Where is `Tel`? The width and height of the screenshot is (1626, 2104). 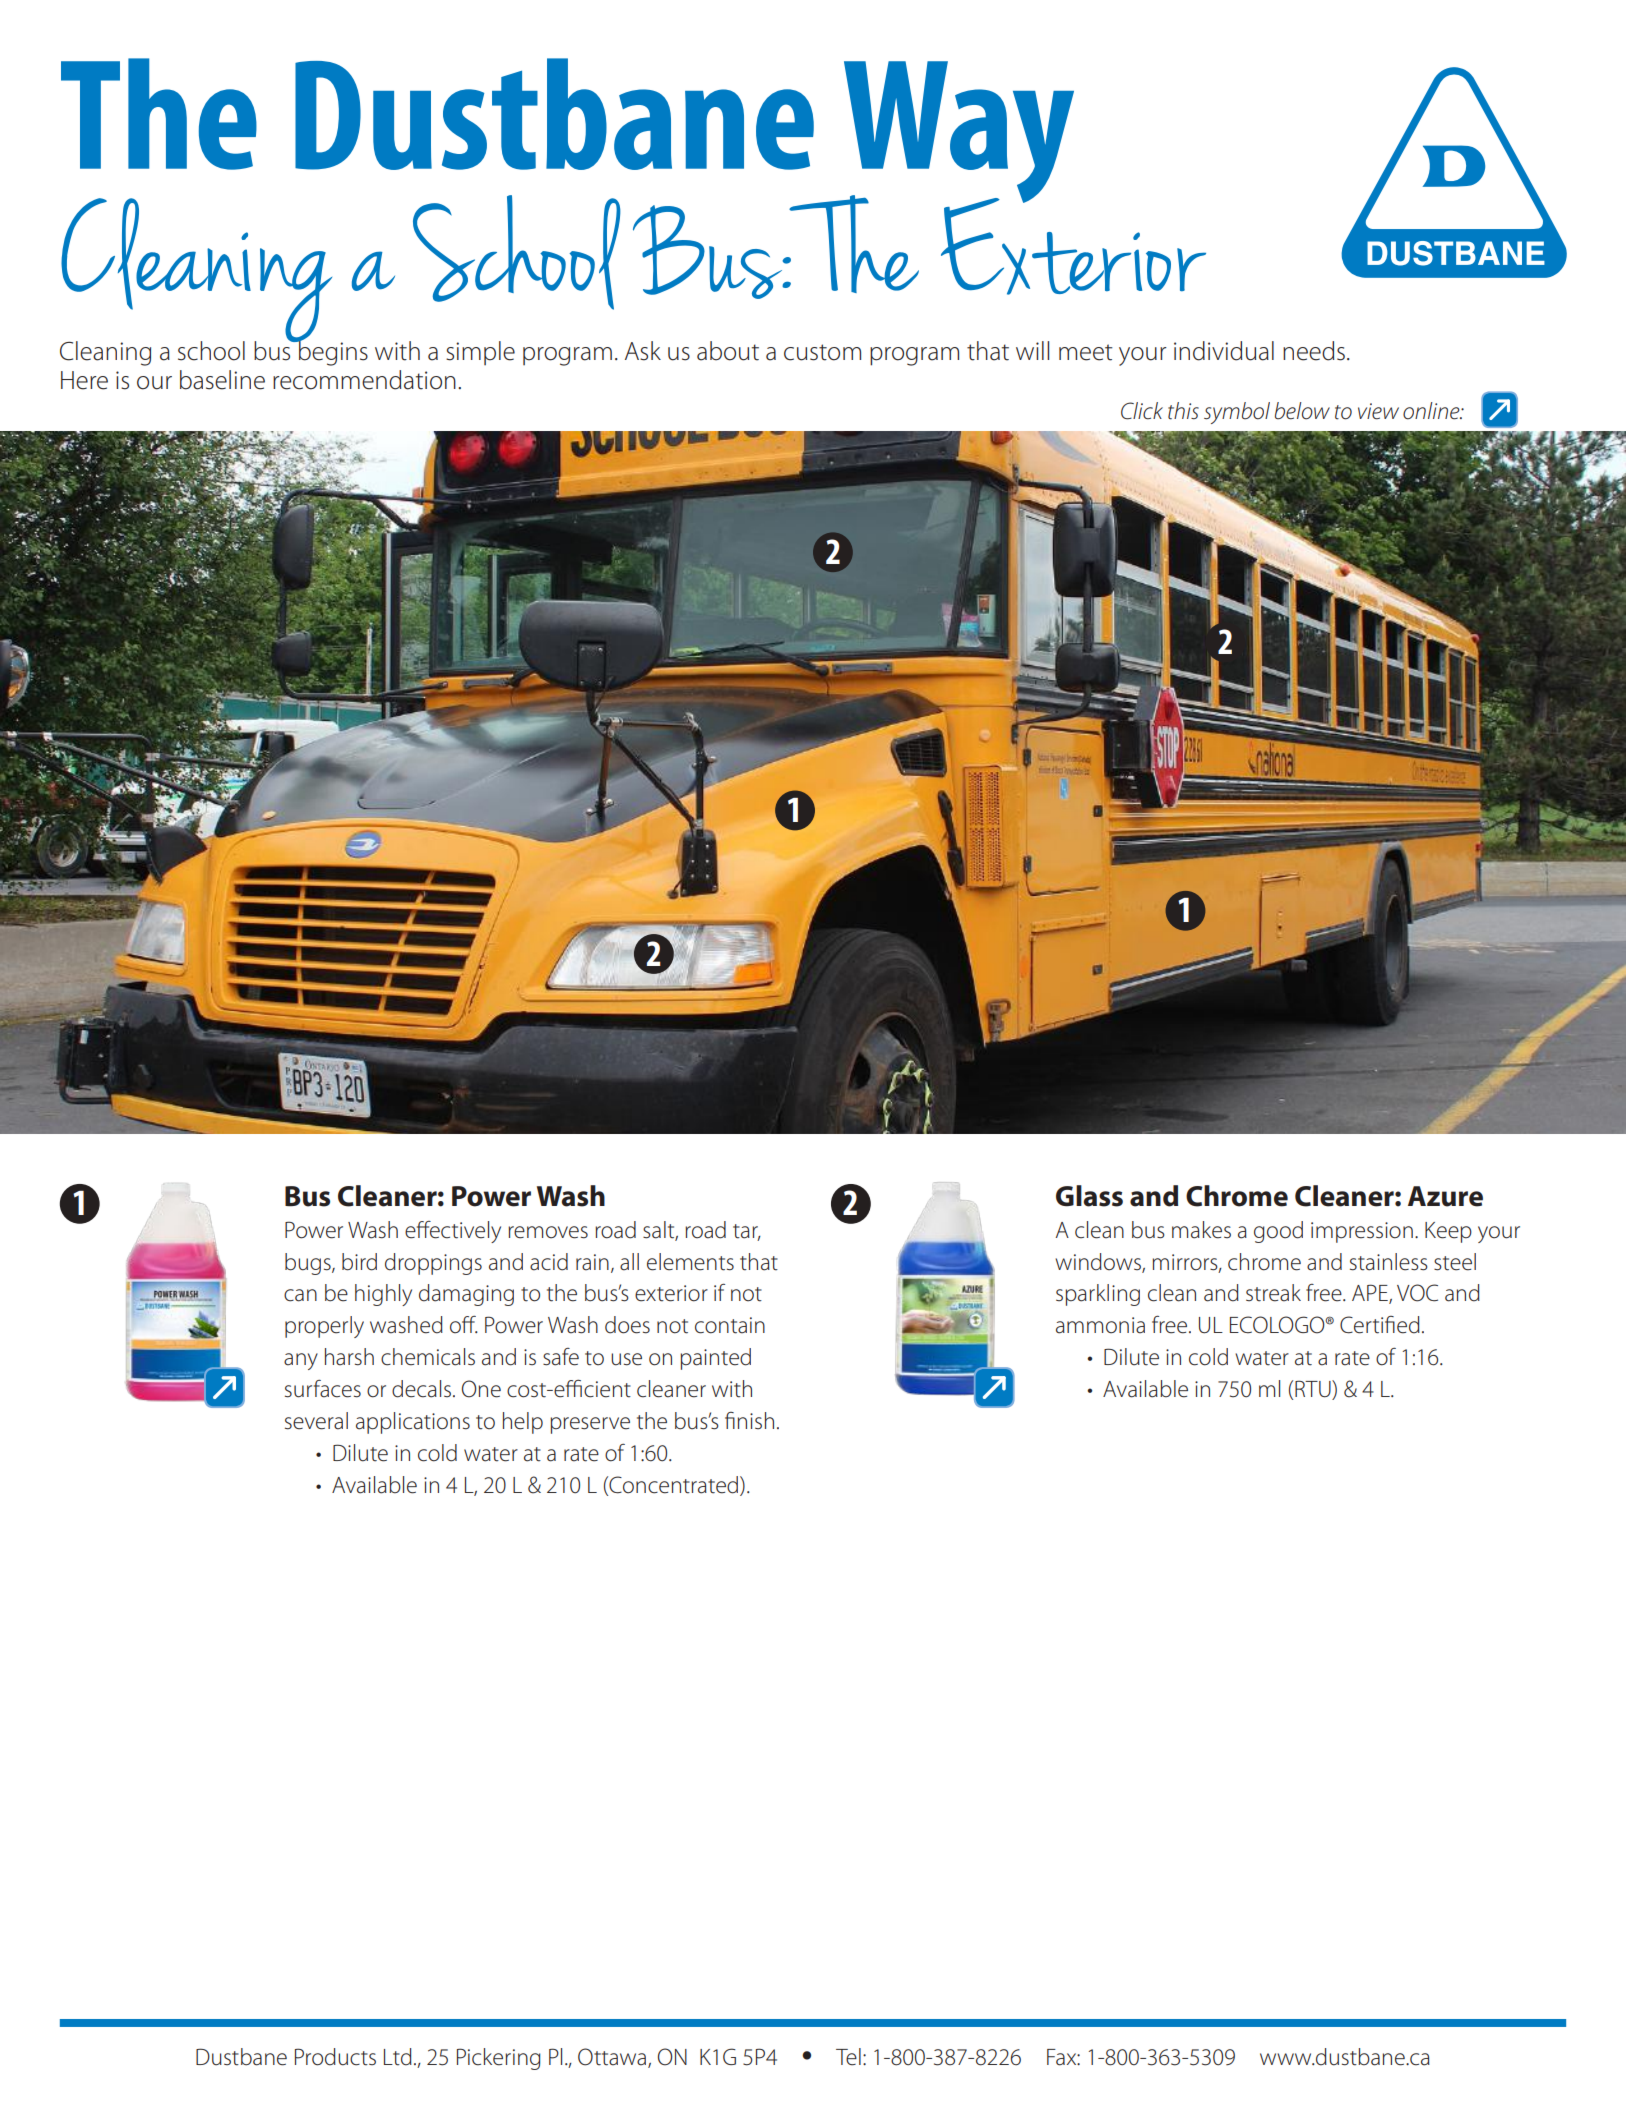
Tel is located at coordinates (848, 2057).
